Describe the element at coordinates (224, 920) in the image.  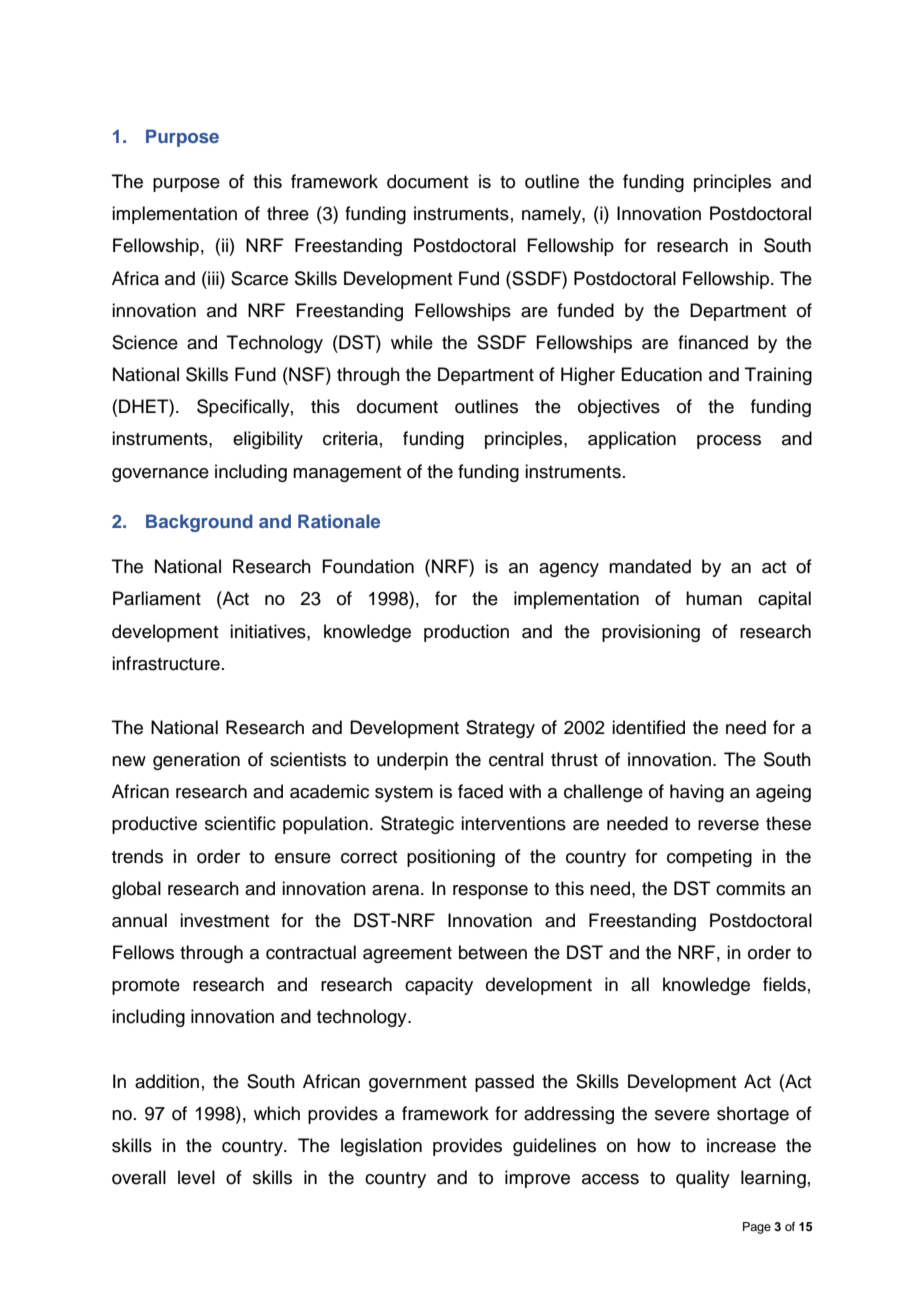
I see `investment` at that location.
